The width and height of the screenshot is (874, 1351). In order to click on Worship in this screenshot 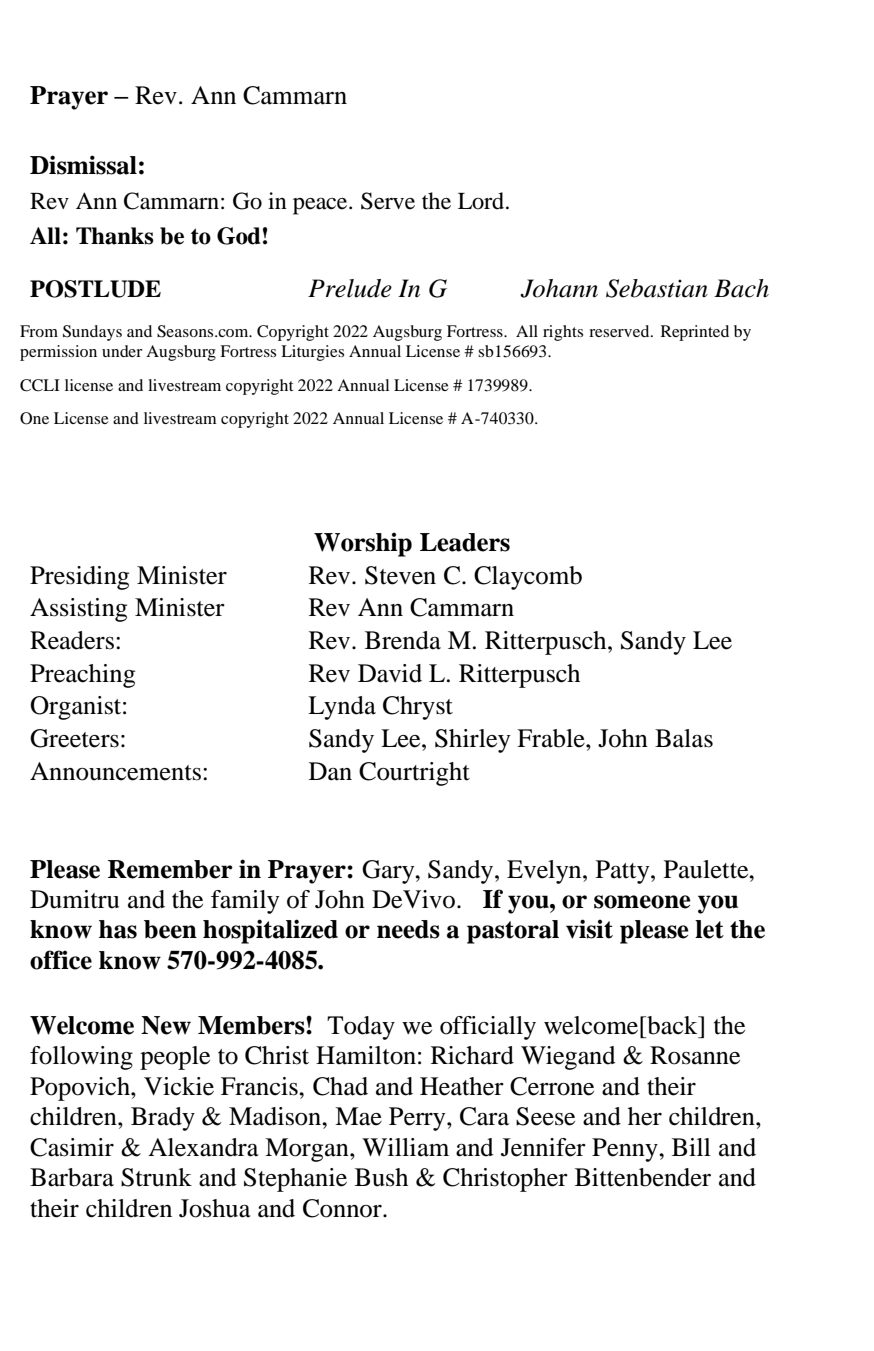, I will do `click(363, 544)`.
